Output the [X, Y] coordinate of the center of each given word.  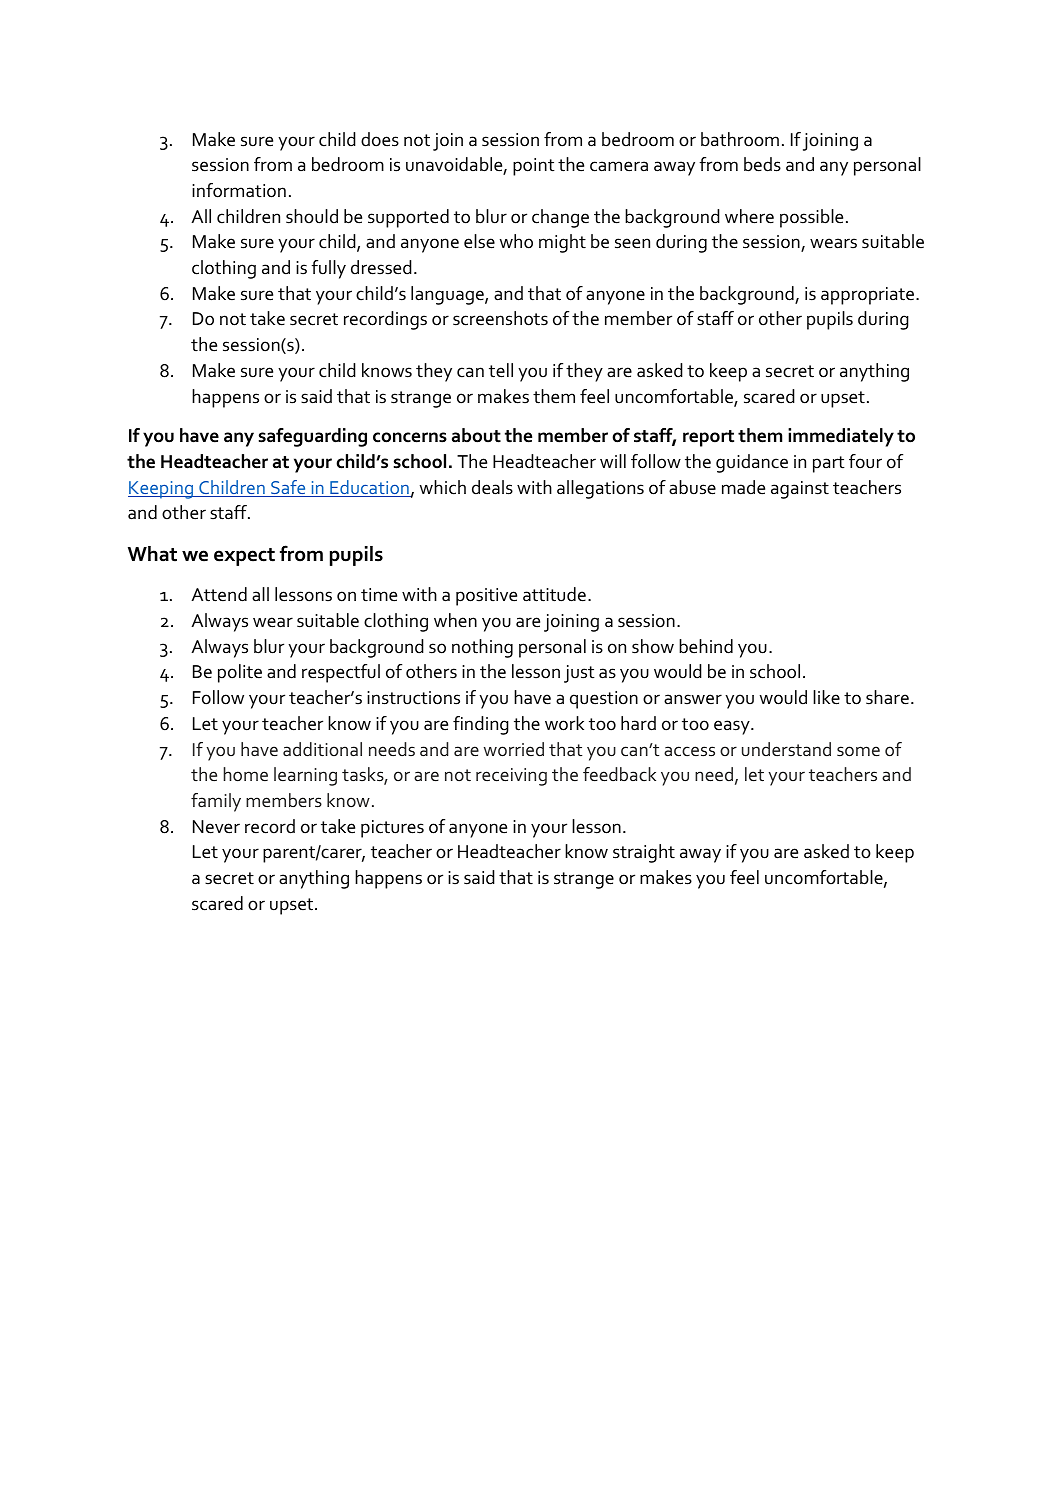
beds [762, 164]
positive [486, 597]
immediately [841, 437]
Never [216, 827]
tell [501, 370]
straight [644, 853]
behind [706, 646]
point [534, 167]
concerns [410, 437]
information [239, 190]
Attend [219, 594]
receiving [511, 777]
